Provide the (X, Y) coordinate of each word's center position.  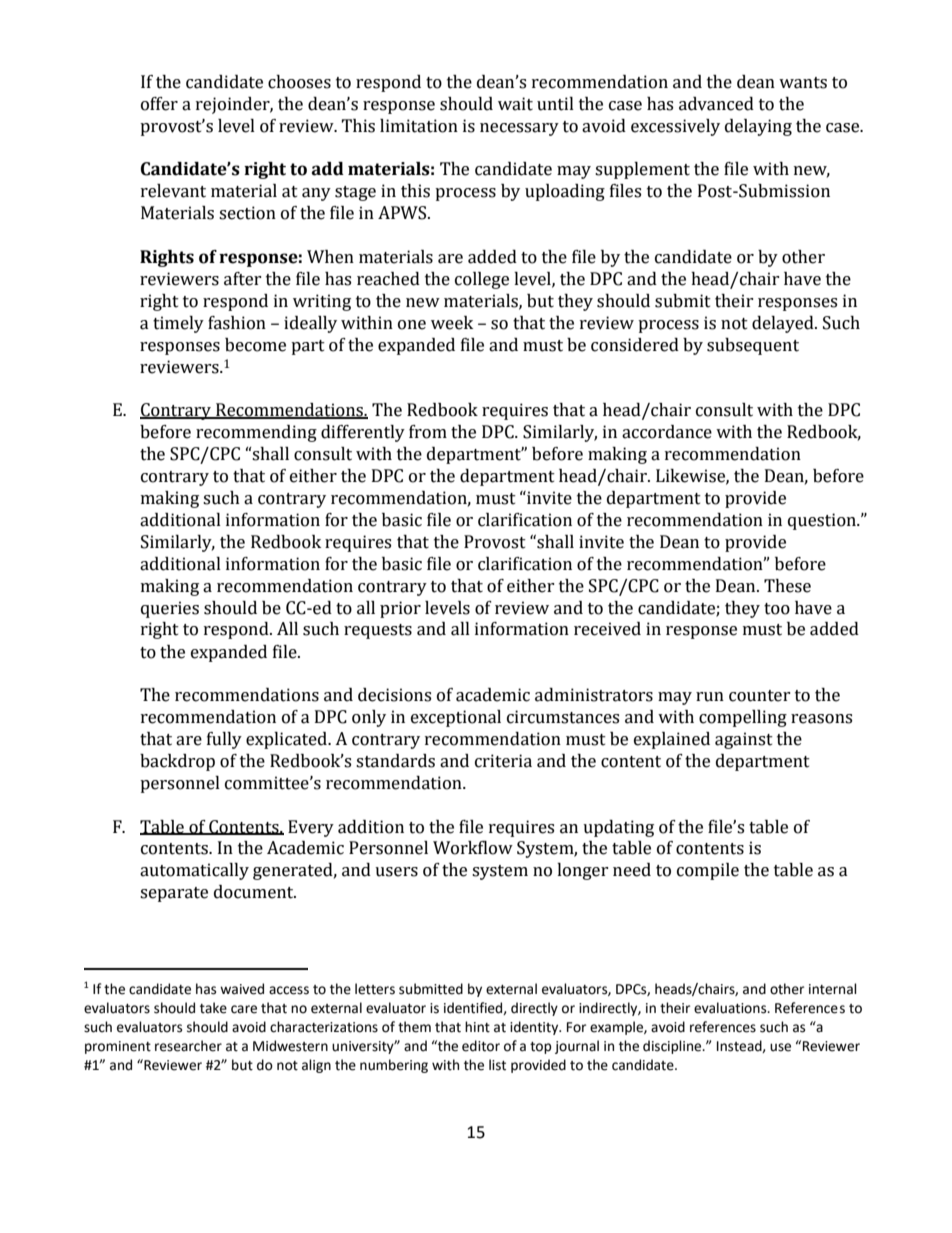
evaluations (731, 1008)
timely (178, 324)
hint (477, 1027)
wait (515, 104)
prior (400, 609)
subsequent (753, 346)
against (744, 740)
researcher (188, 1046)
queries (170, 609)
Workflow (473, 848)
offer (159, 104)
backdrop (177, 762)
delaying (758, 127)
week (452, 323)
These (787, 586)
